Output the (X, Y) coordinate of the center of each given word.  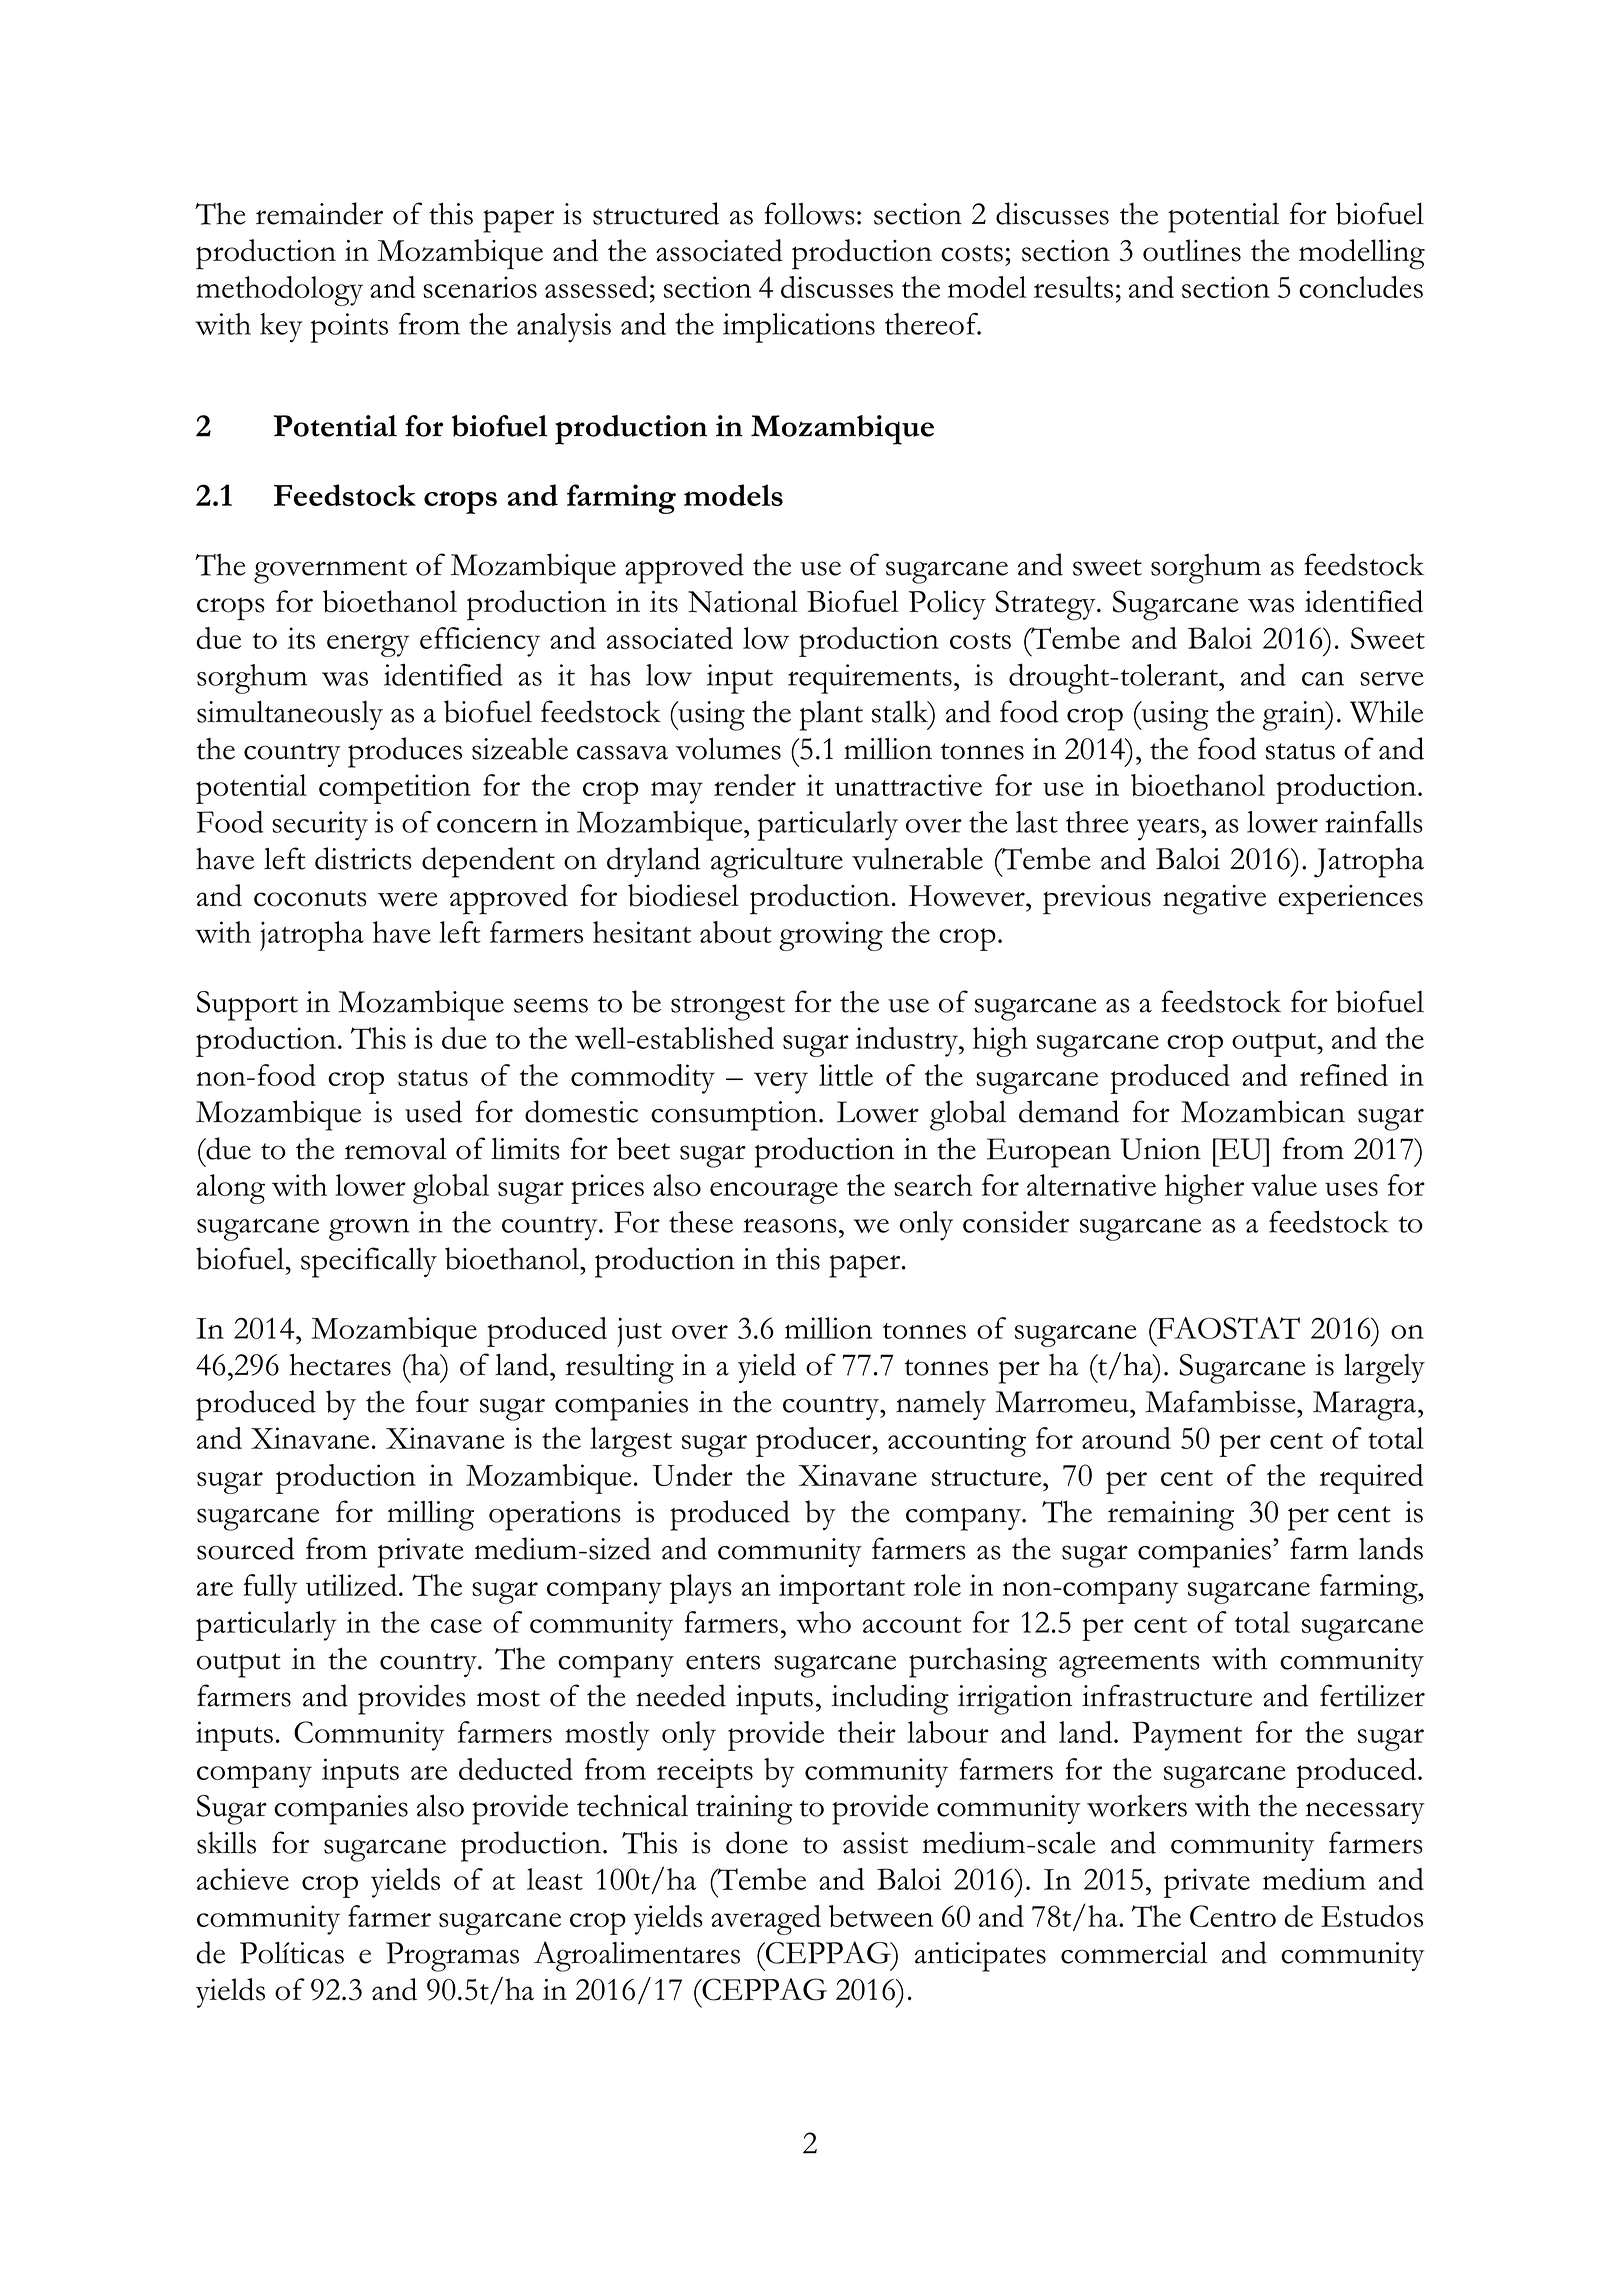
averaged (766, 1920)
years (1169, 829)
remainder (319, 213)
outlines (1192, 250)
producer (813, 1442)
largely (1384, 1369)
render (755, 785)
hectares (340, 1364)
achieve (243, 1879)
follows (809, 213)
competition (395, 789)
